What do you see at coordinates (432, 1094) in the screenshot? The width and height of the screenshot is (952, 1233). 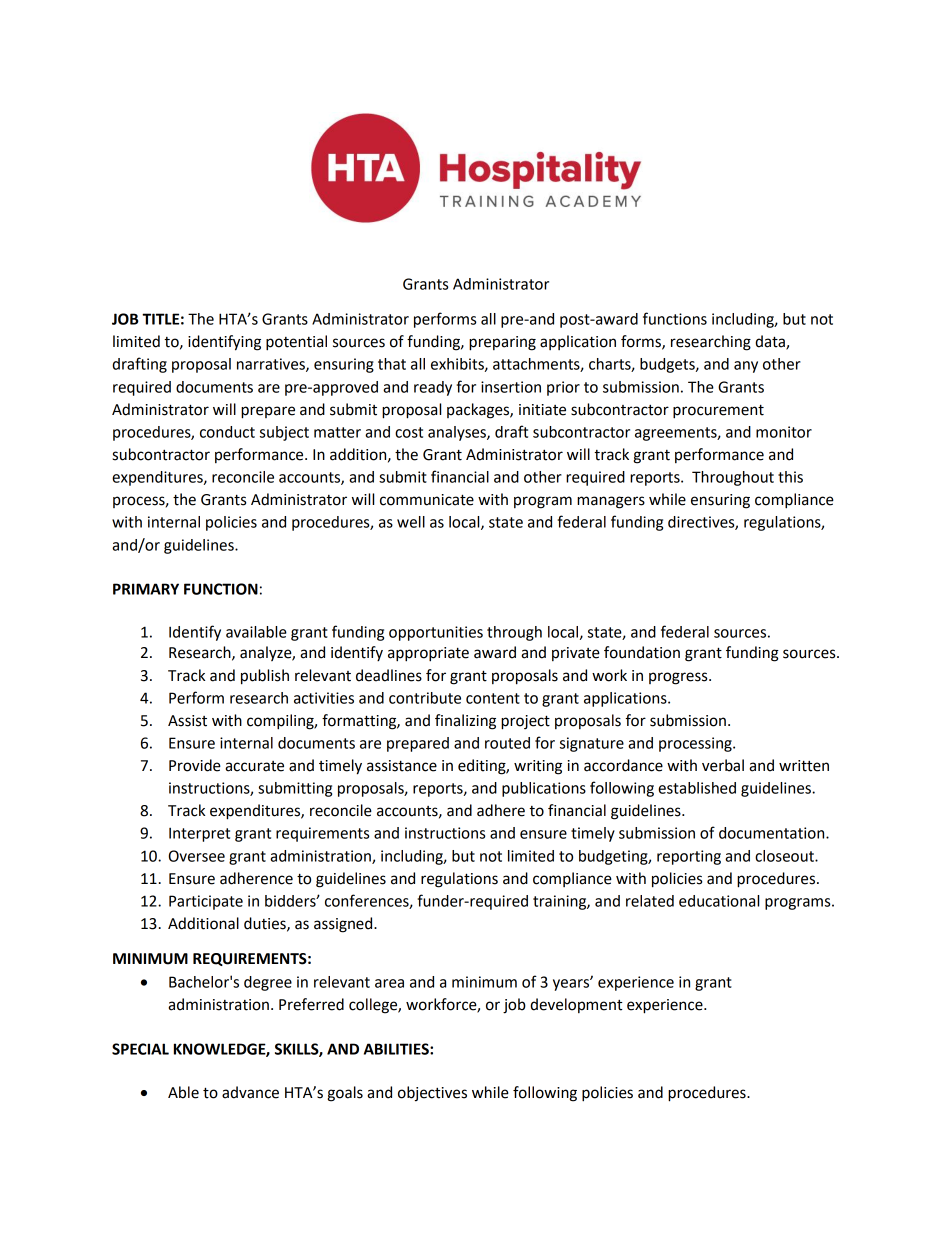 I see `objectives` at bounding box center [432, 1094].
